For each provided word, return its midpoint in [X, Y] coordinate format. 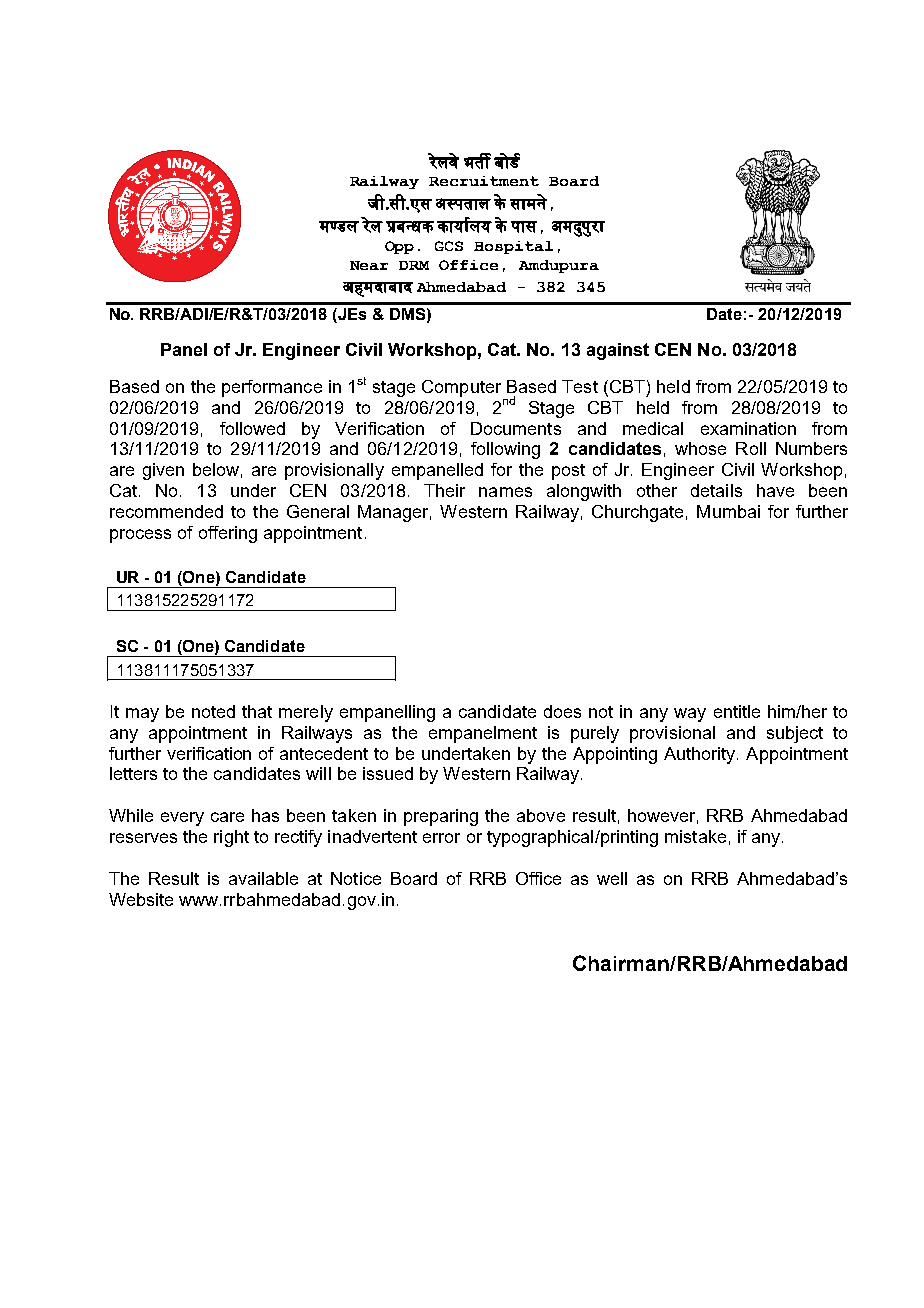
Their [444, 490]
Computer [461, 388]
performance [272, 388]
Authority [701, 755]
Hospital [513, 247]
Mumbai [728, 511]
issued [388, 773]
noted [213, 711]
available [263, 878]
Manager [394, 513]
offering [228, 534]
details [716, 490]
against [618, 351]
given [163, 471]
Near [369, 265]
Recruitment [484, 181]
